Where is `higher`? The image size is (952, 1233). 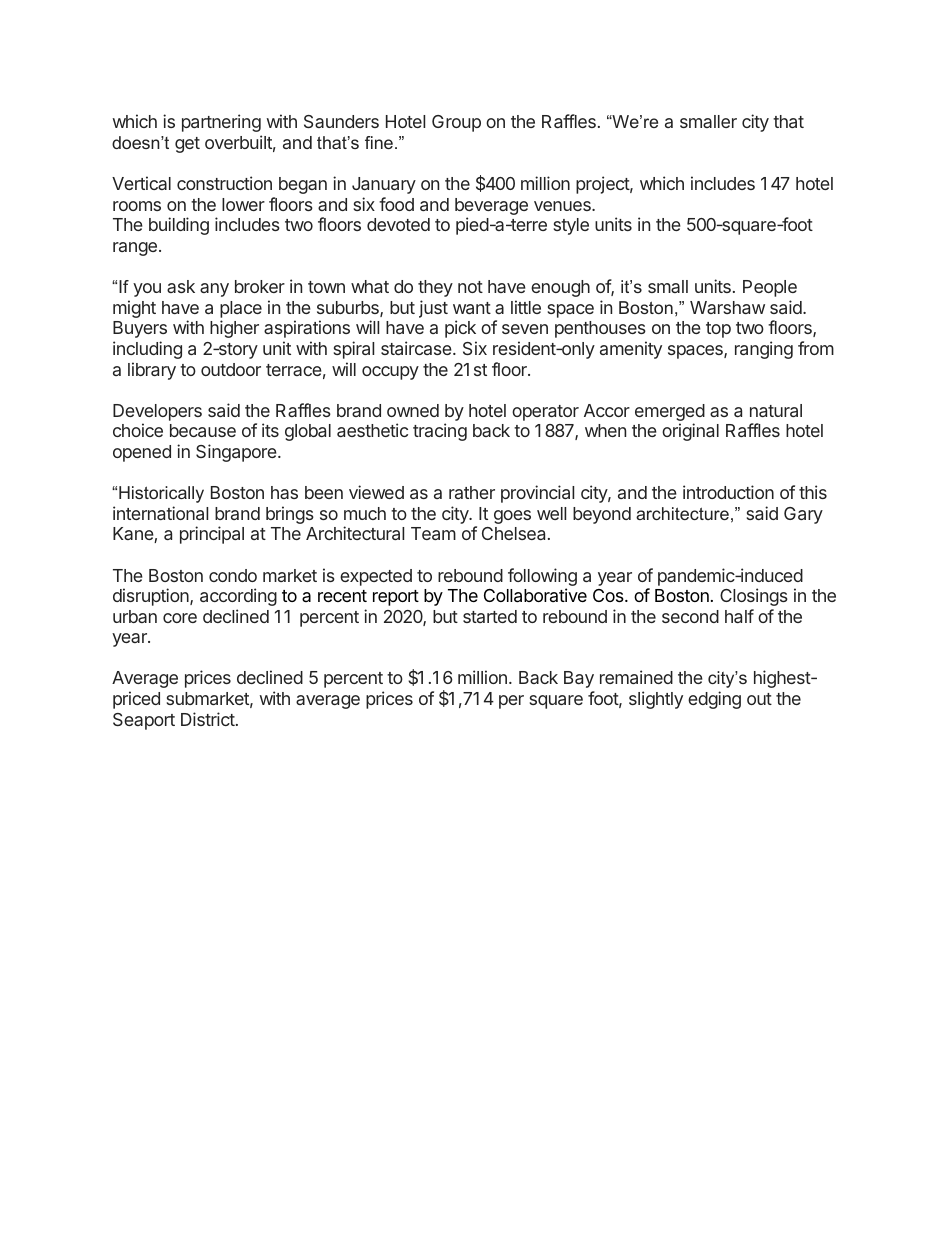 higher is located at coordinates (234, 329).
